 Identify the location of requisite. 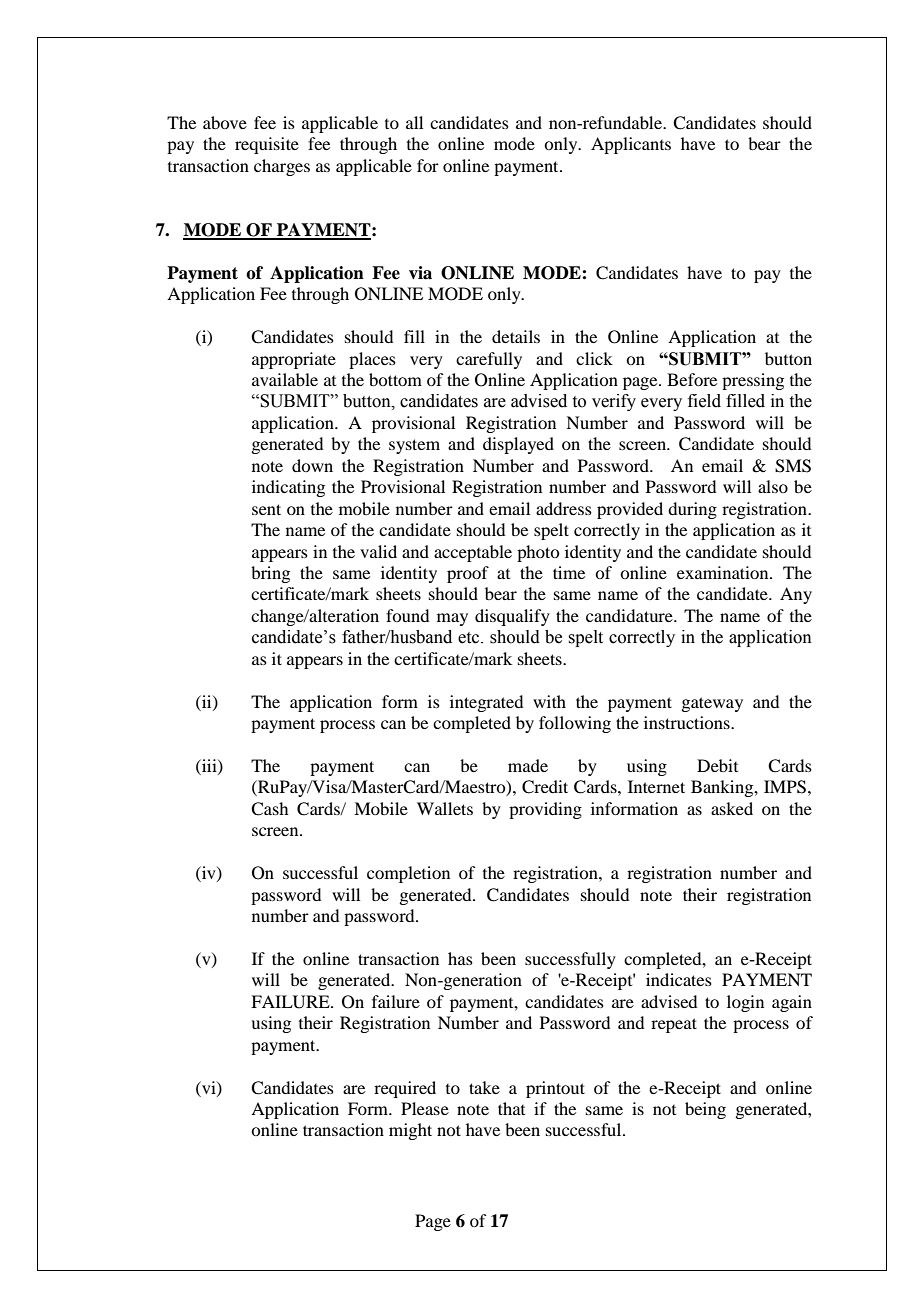
(267, 145).
